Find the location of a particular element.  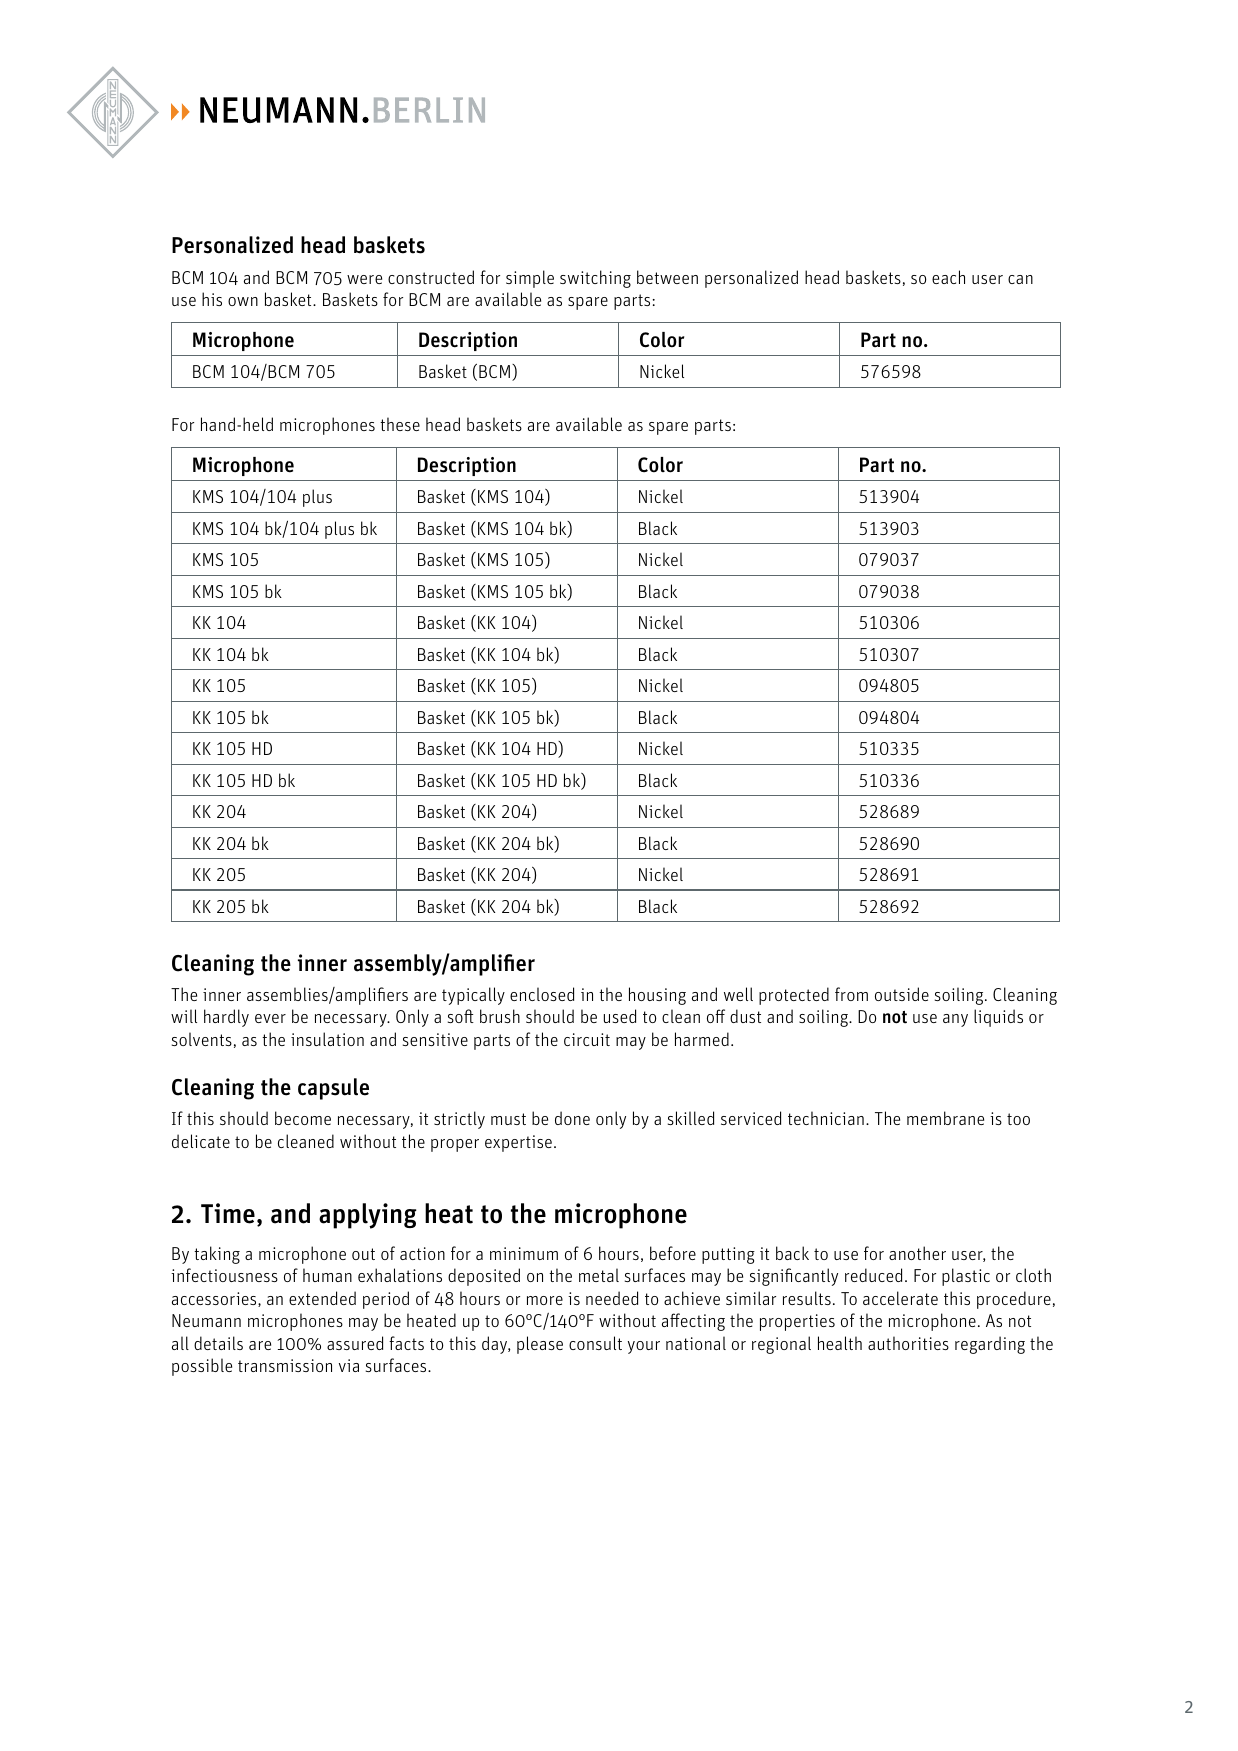

circuit is located at coordinates (587, 1039).
